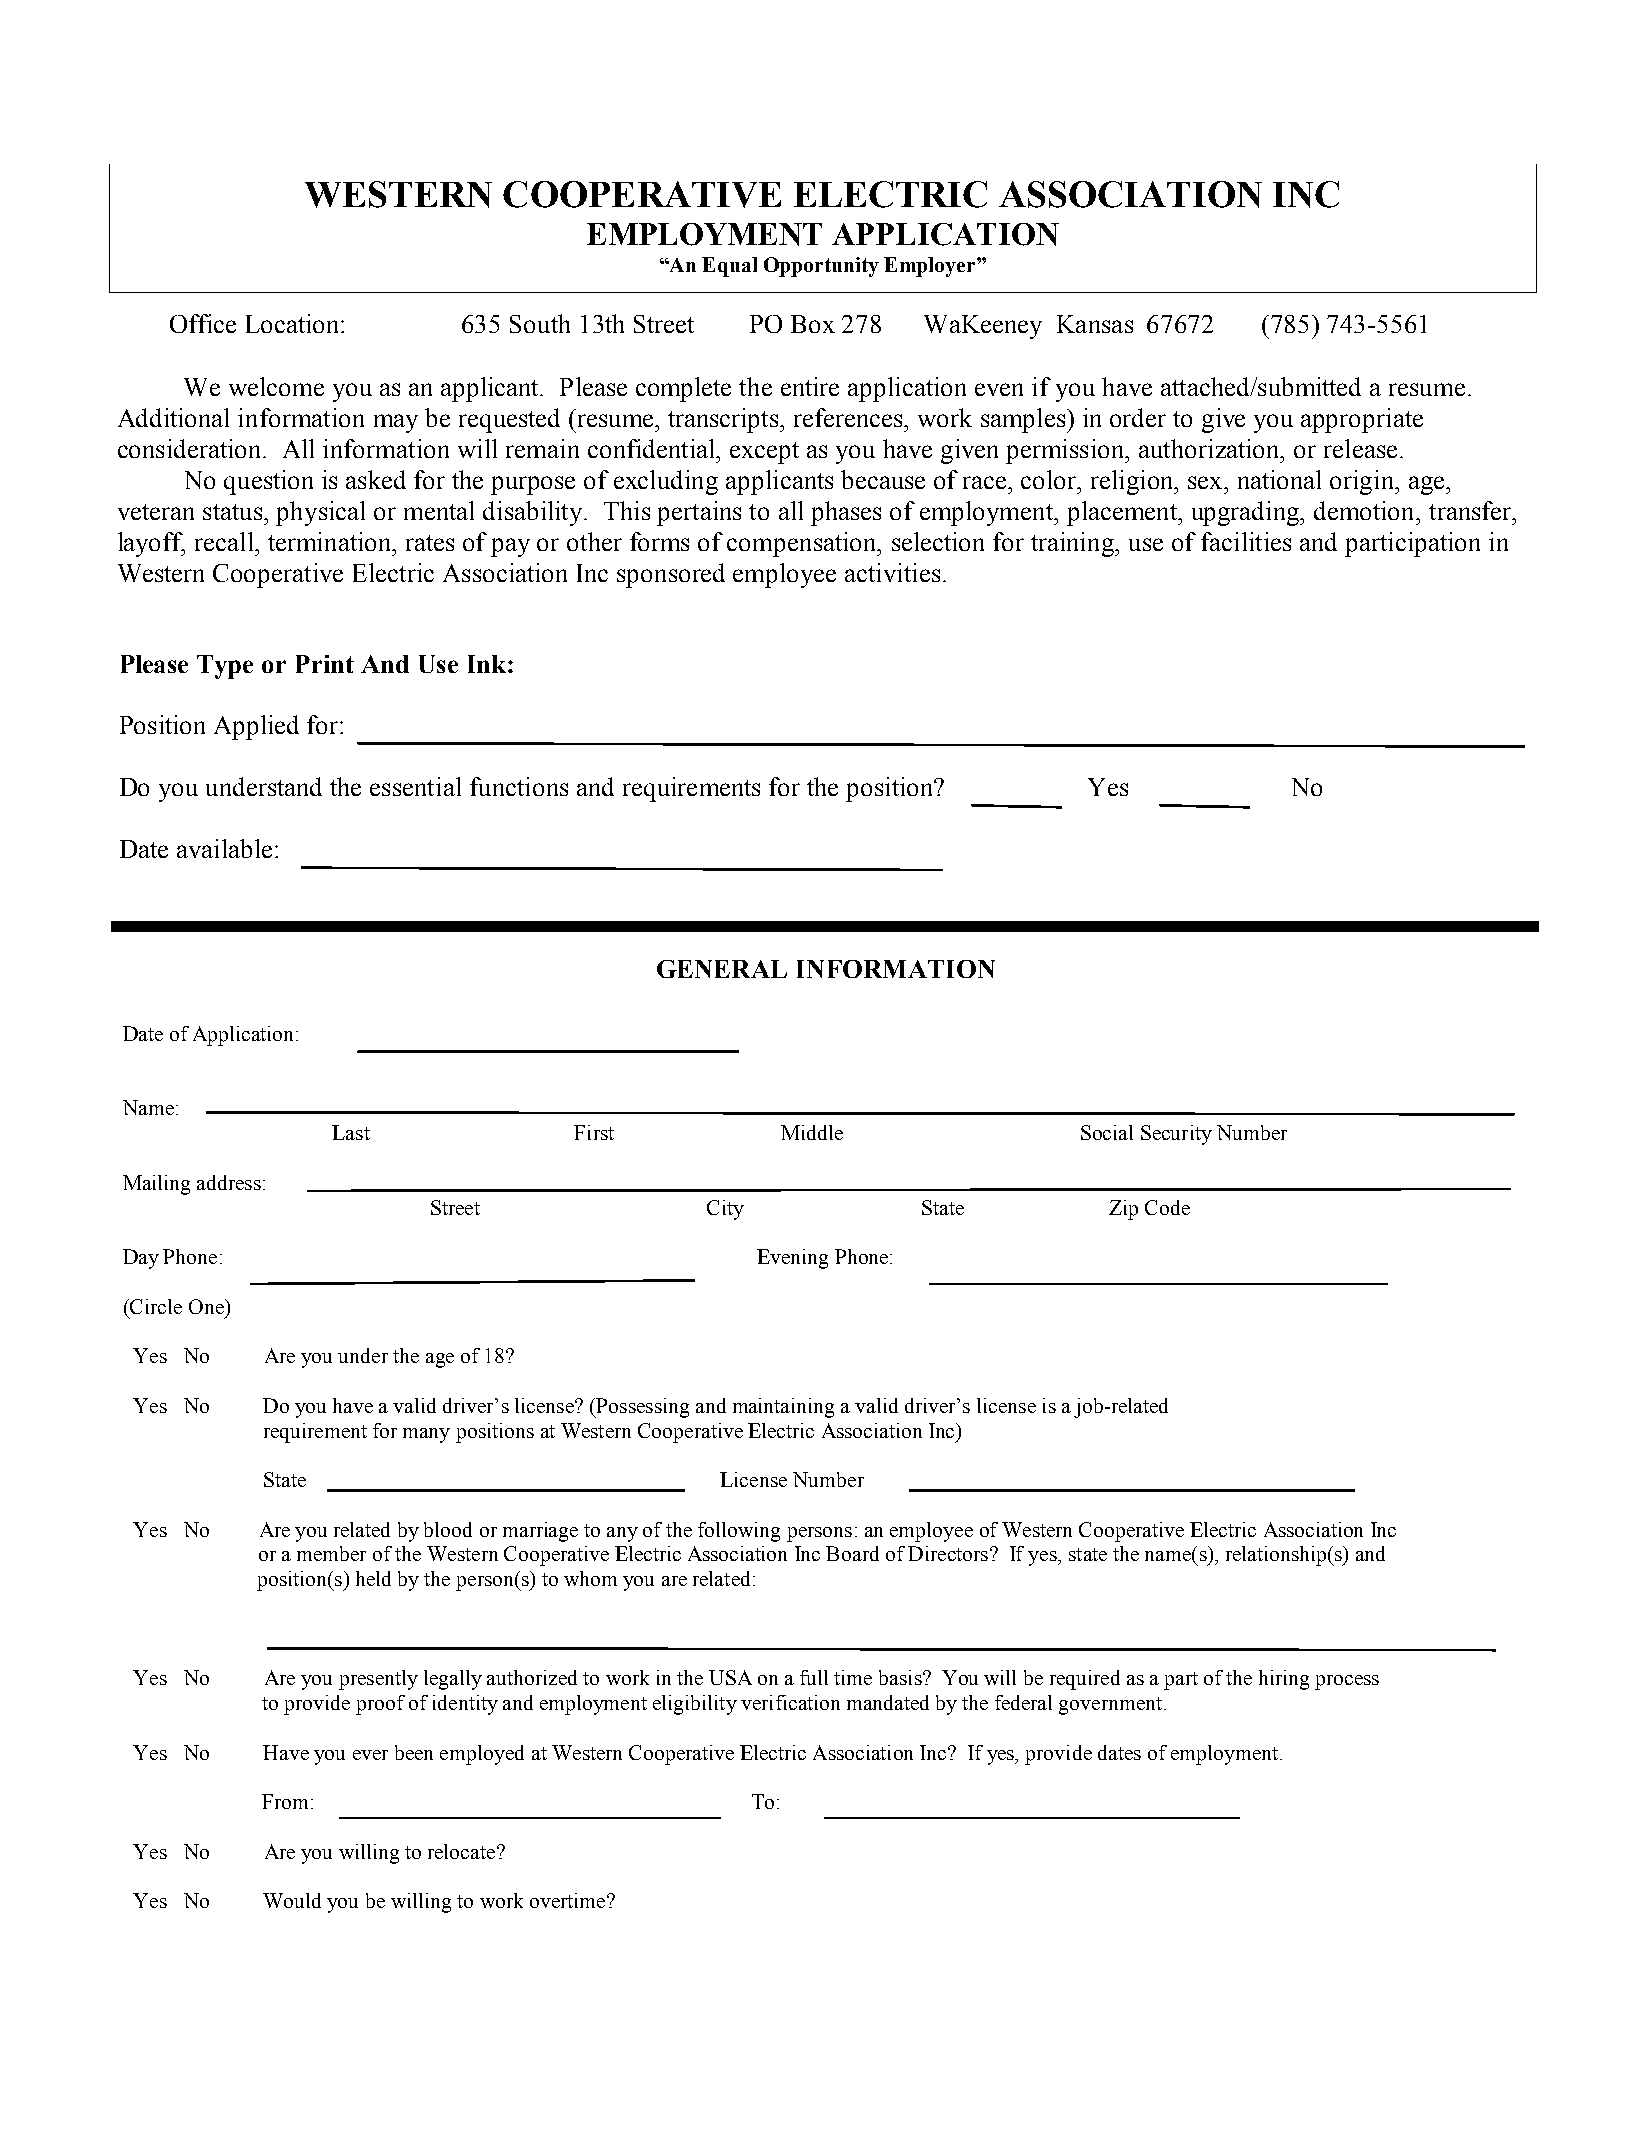  I want to click on Location, so click(294, 323).
